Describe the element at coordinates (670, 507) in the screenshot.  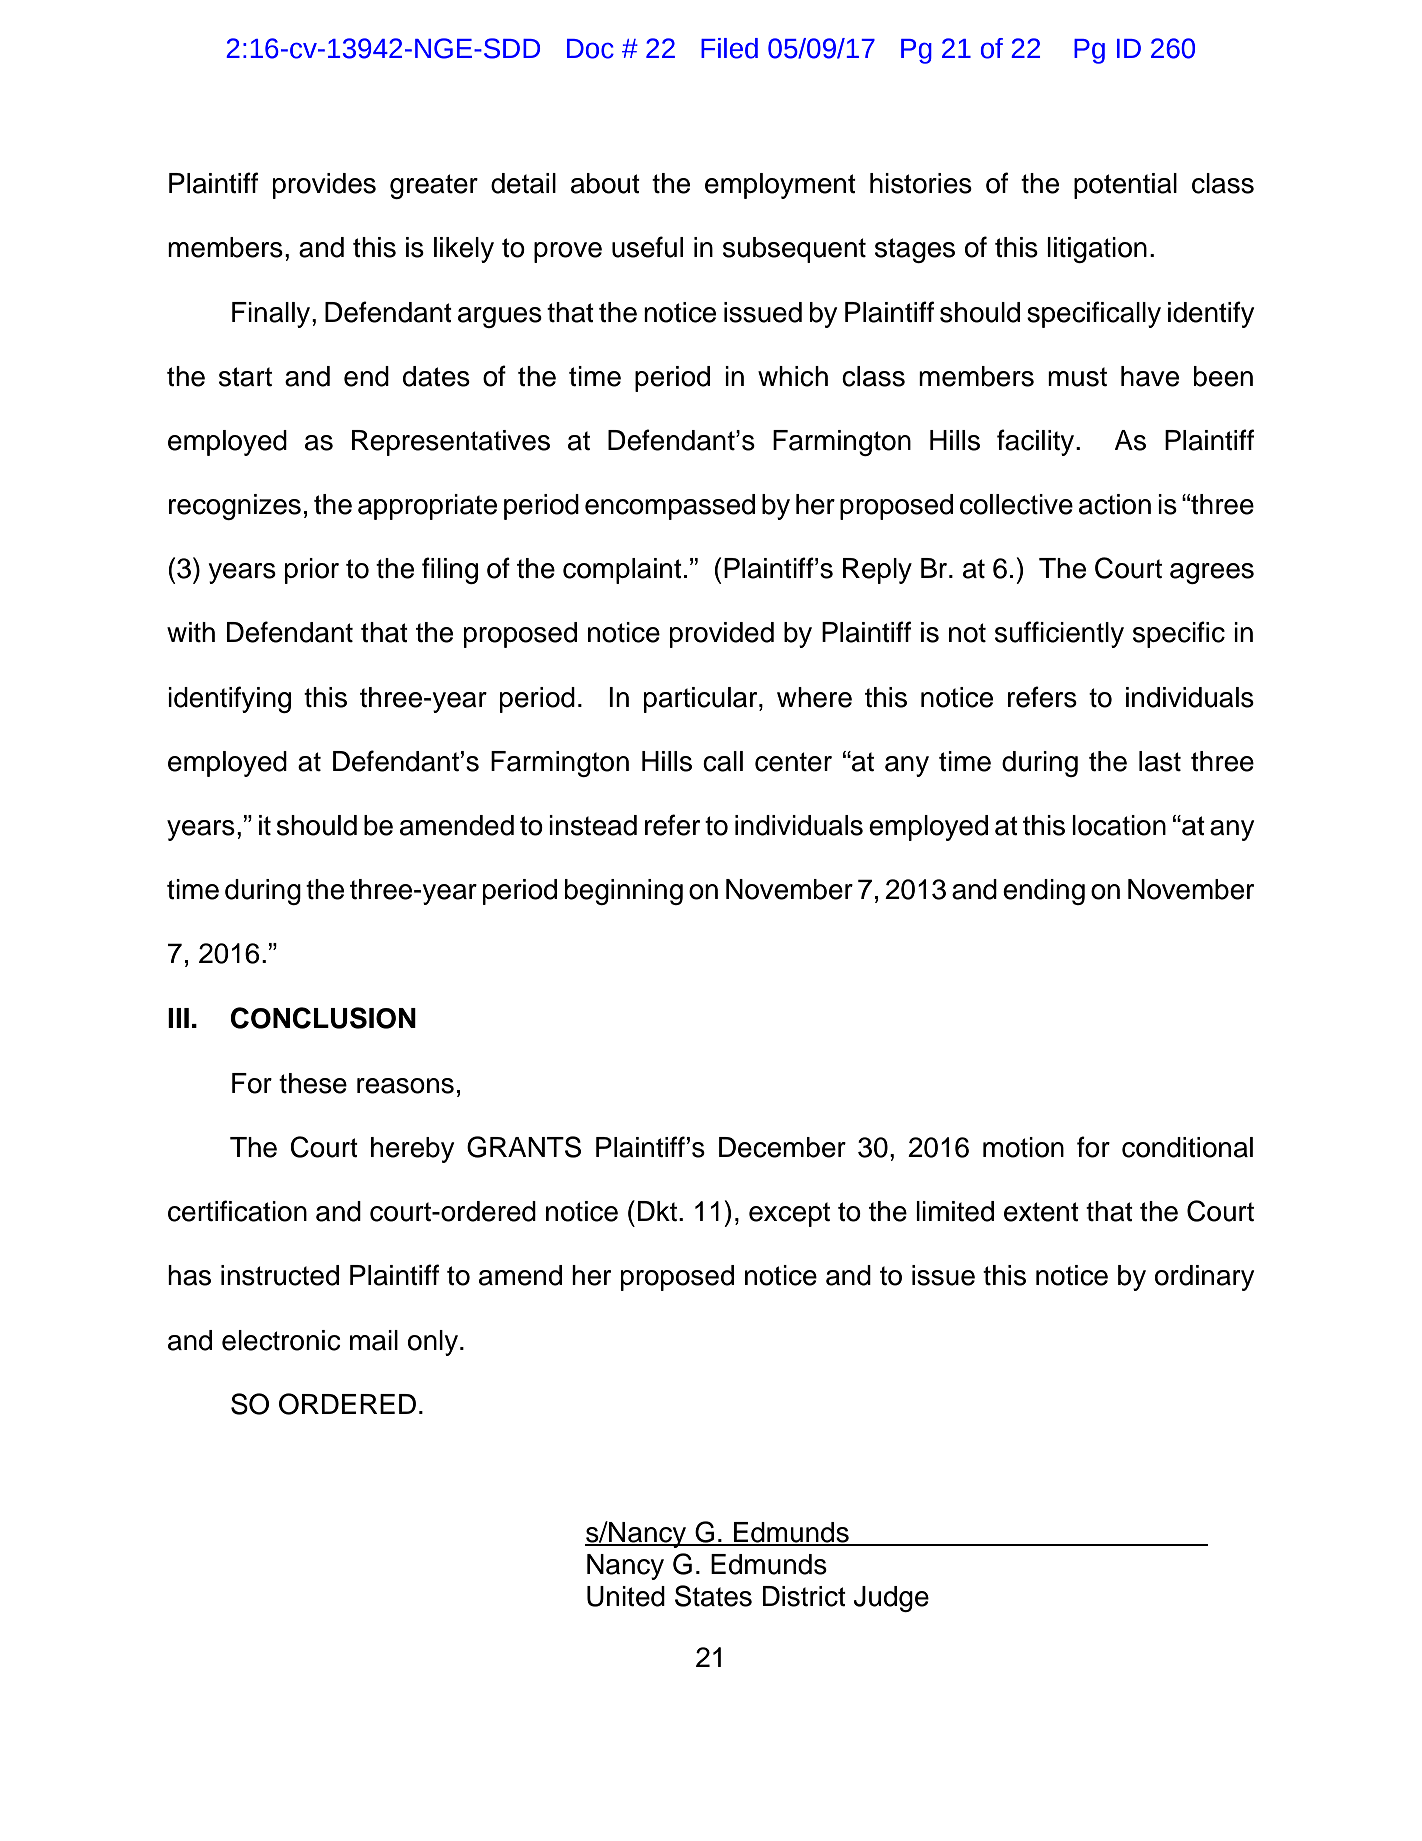
I see `encompassed` at that location.
